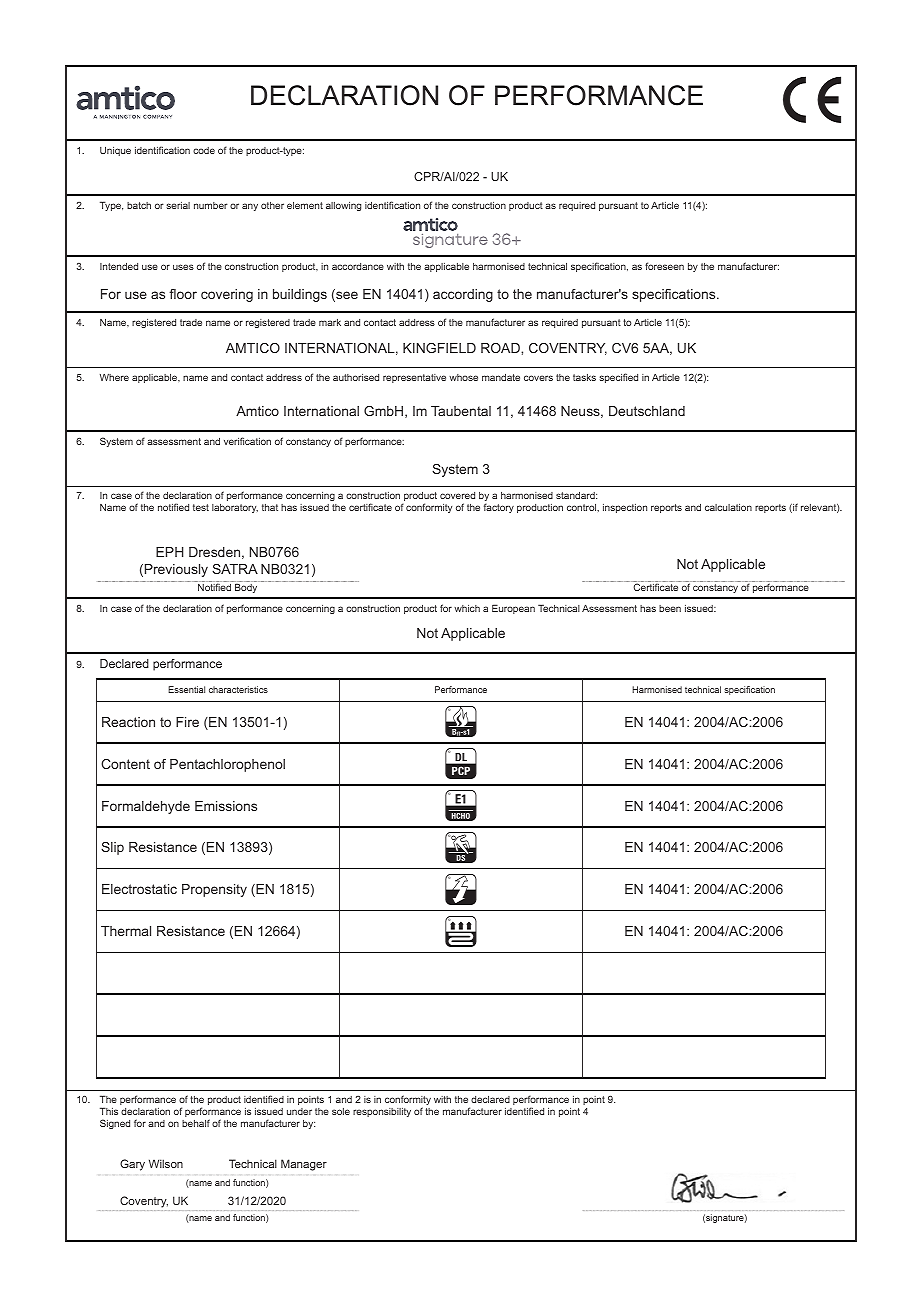 This document has width=924, height=1308. I want to click on foreseen, so click(664, 266).
